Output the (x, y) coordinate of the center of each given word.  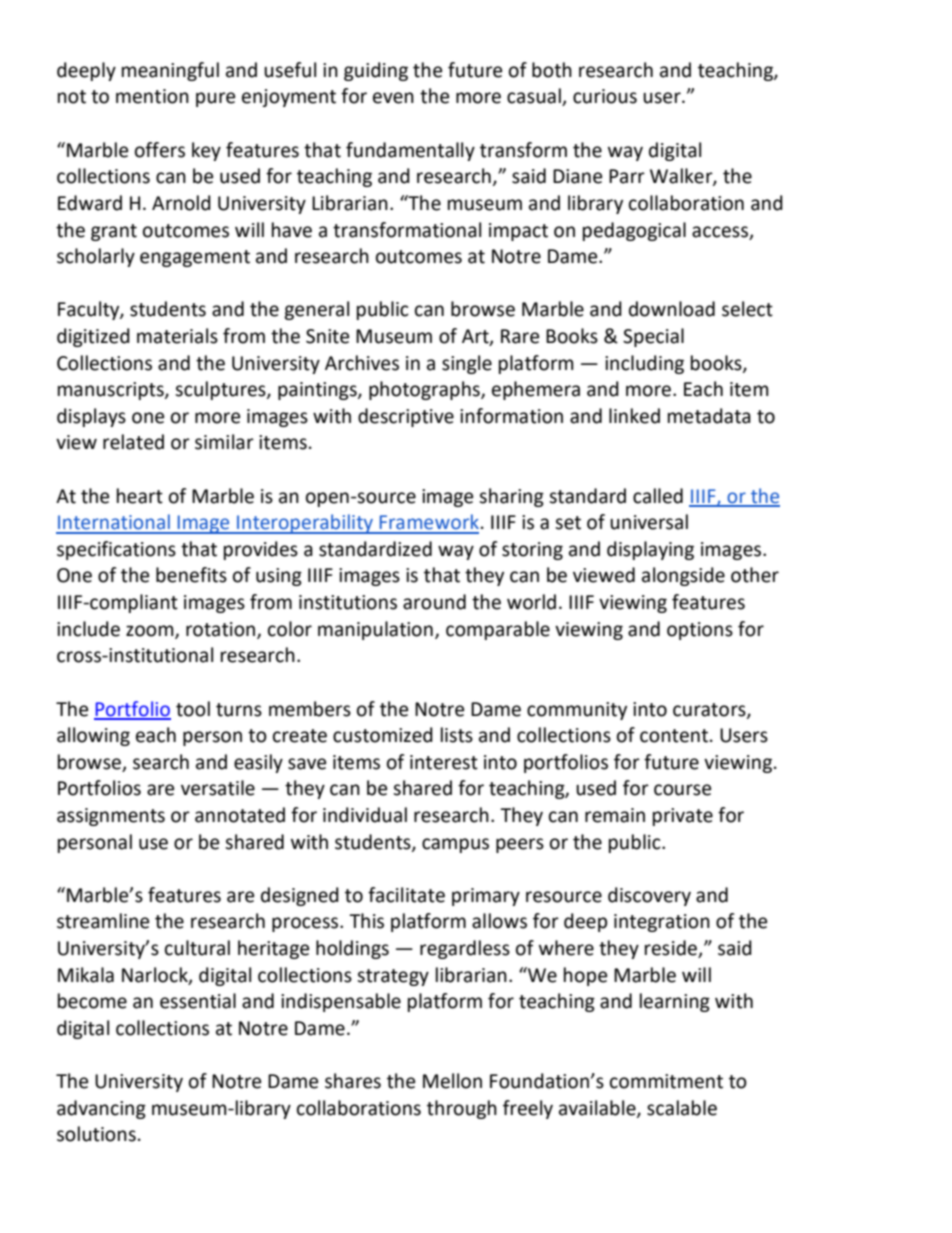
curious (605, 96)
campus (455, 845)
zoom (151, 631)
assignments (111, 817)
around (434, 602)
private (683, 817)
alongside (683, 576)
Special (653, 337)
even (393, 98)
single (467, 364)
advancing (101, 1109)
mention (152, 96)
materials (177, 336)
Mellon (452, 1081)
